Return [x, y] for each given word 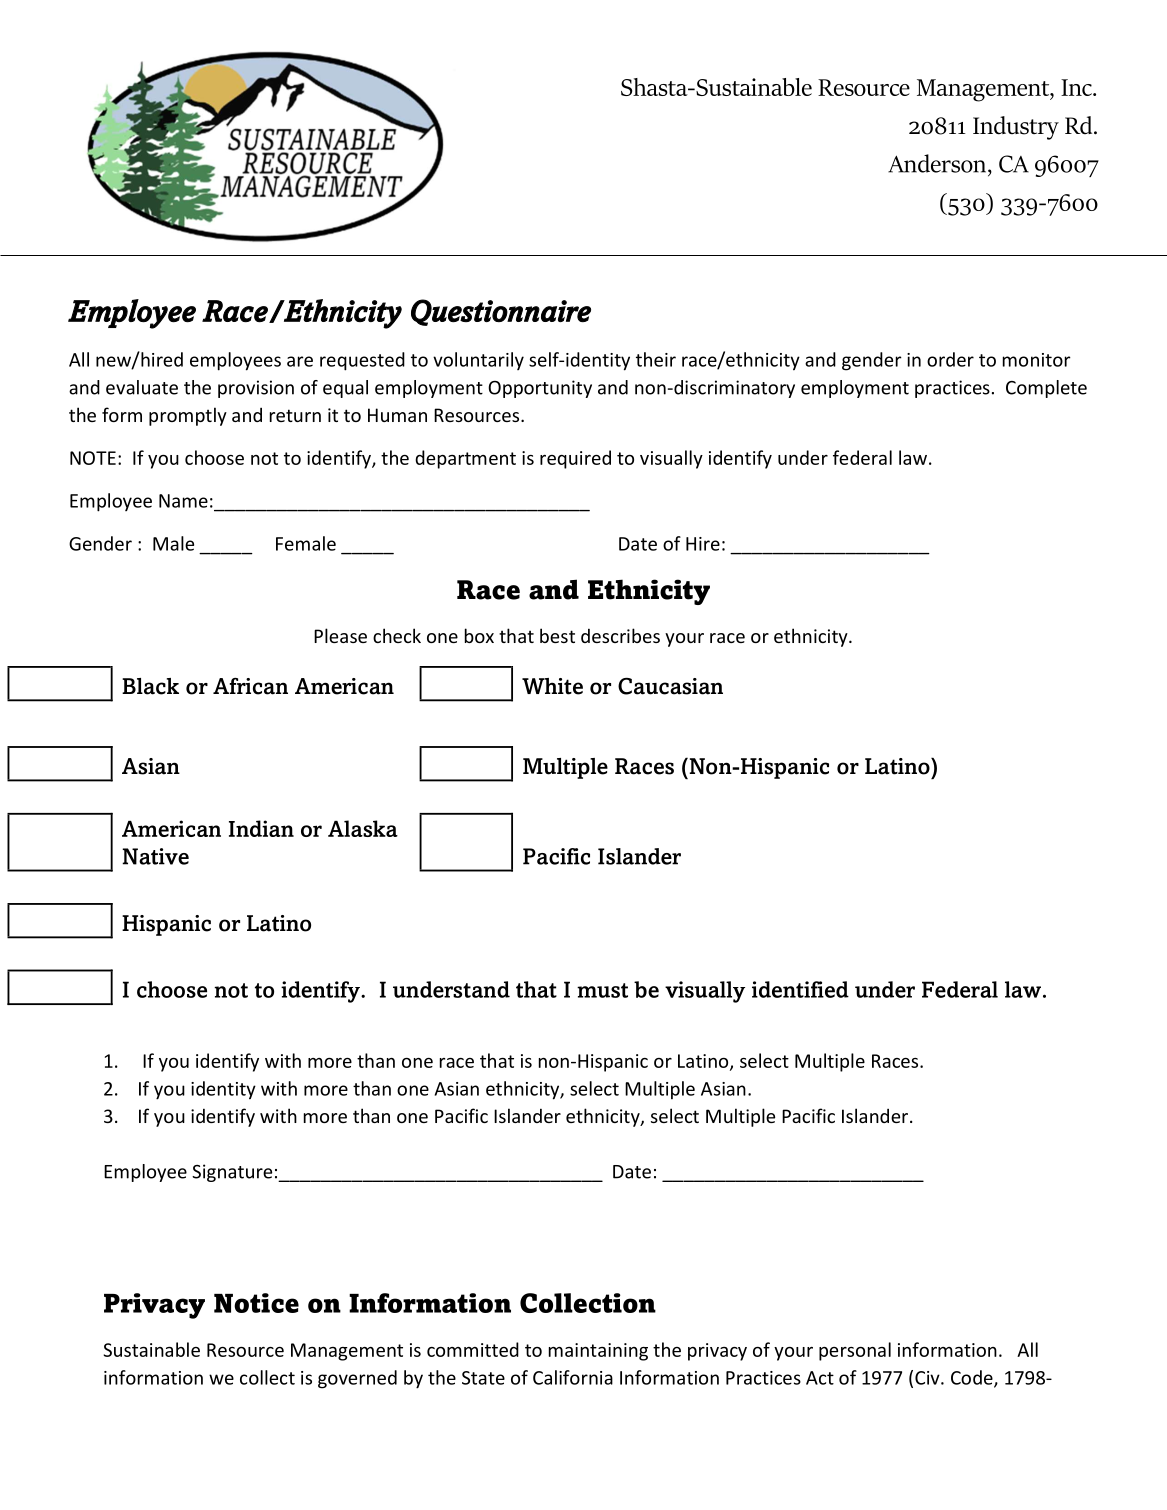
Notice [256, 1303]
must [602, 990]
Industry [1016, 128]
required [575, 459]
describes [620, 635]
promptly [188, 416]
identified [800, 989]
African [250, 686]
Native [155, 856]
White [552, 686]
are [300, 361]
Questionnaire [501, 312]
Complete [1046, 389]
